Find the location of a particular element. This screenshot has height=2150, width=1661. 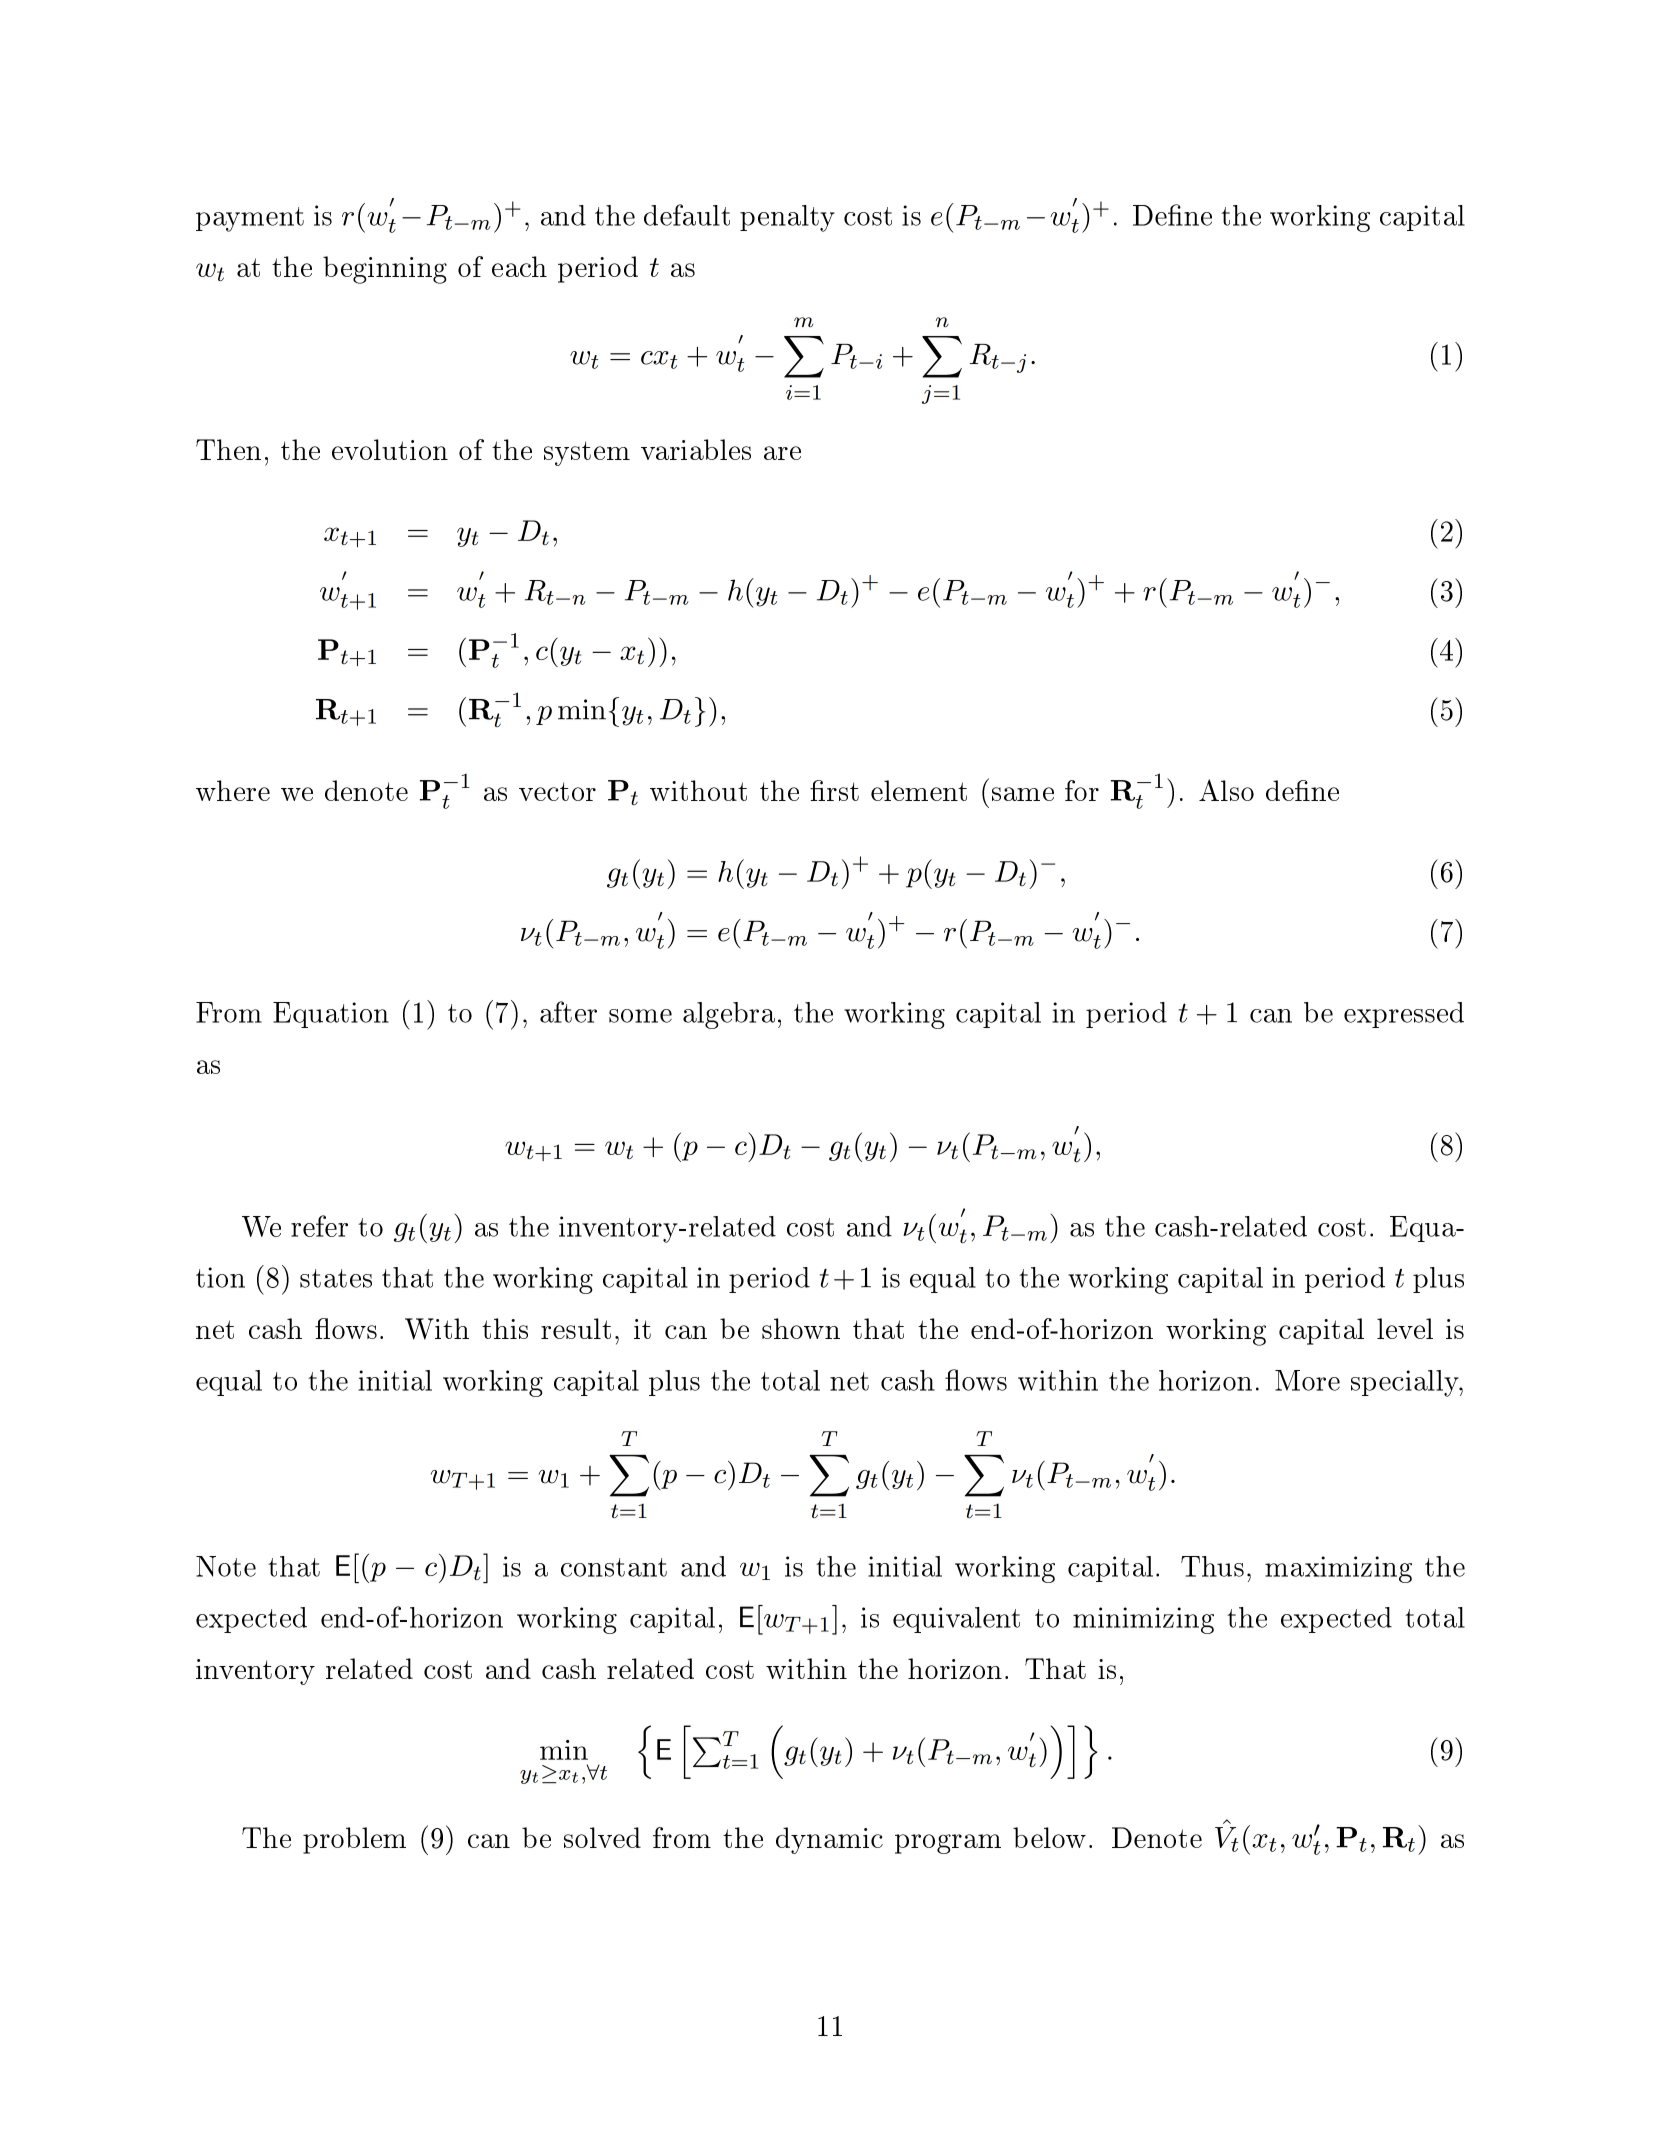

Also is located at coordinates (1226, 790).
